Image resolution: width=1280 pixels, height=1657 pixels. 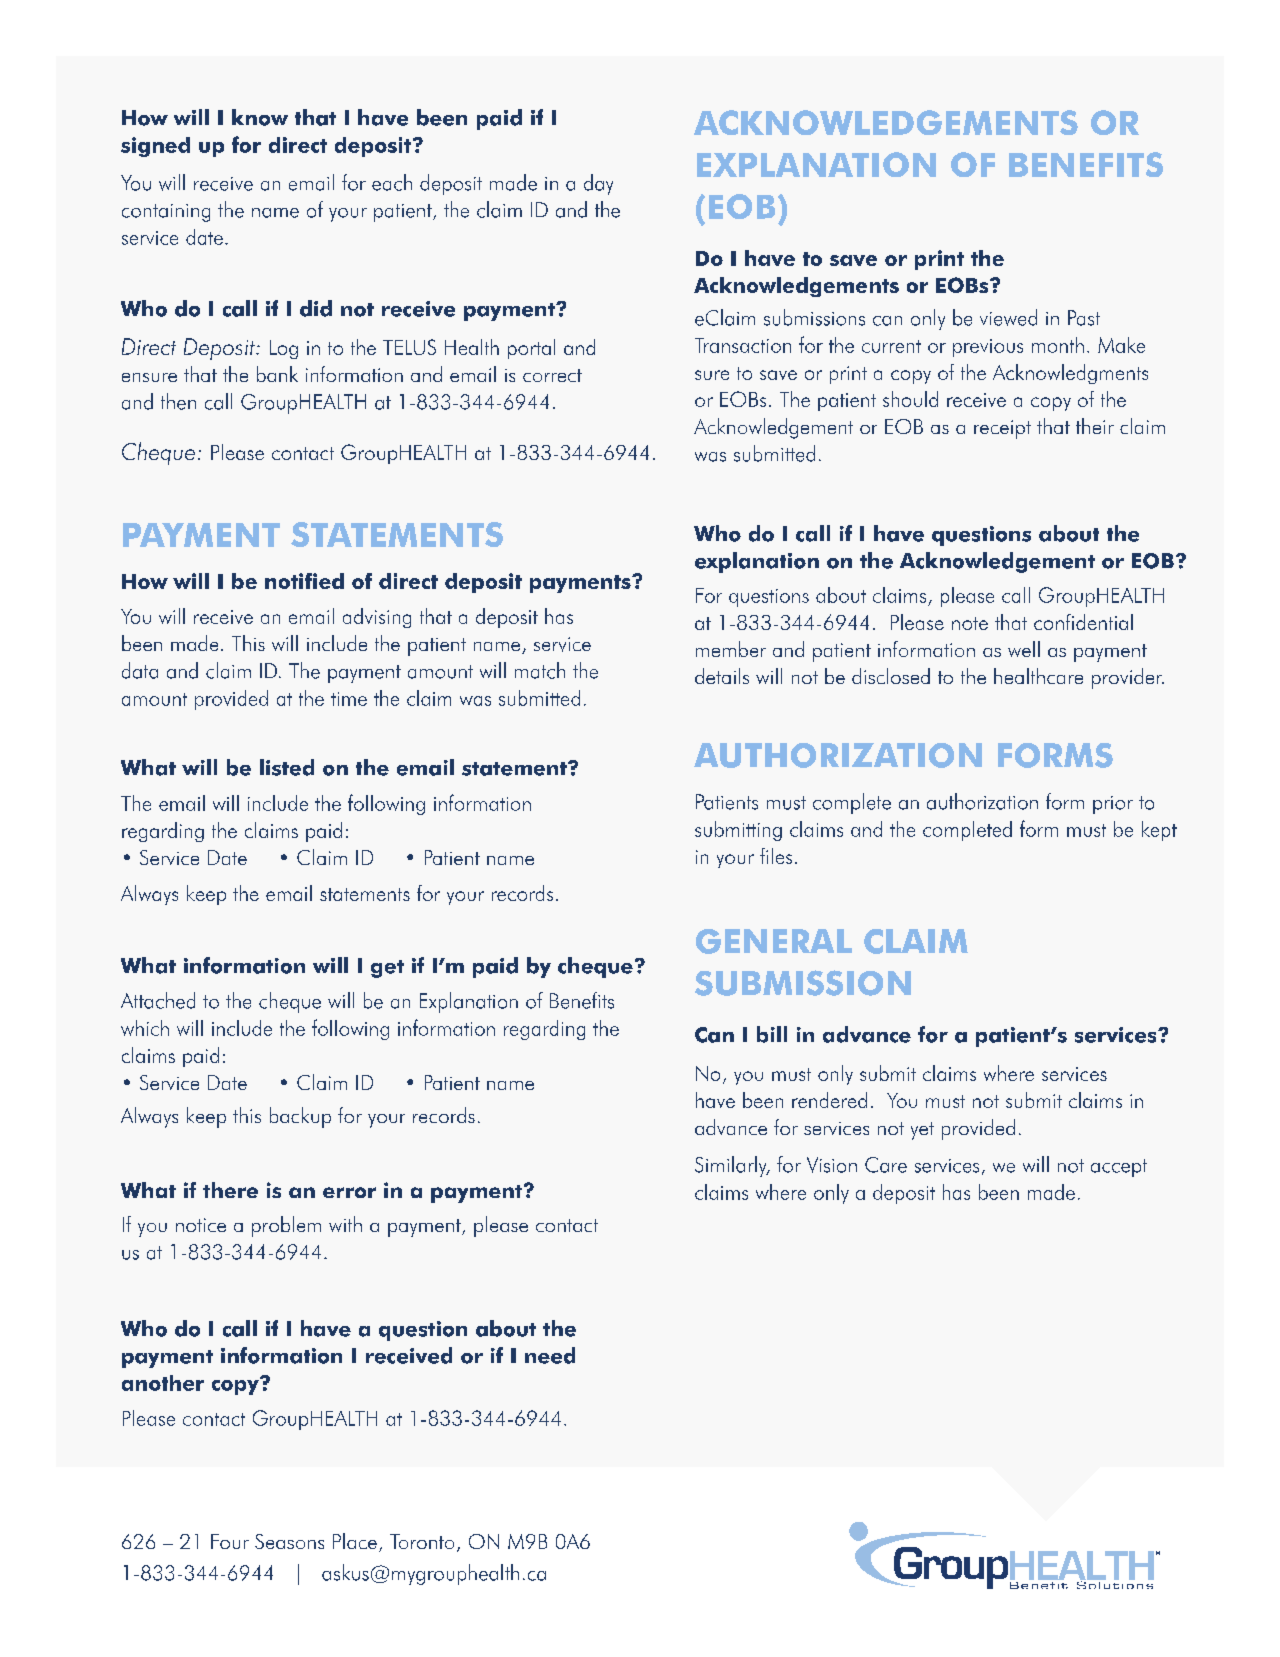 I want to click on files, so click(x=776, y=856).
